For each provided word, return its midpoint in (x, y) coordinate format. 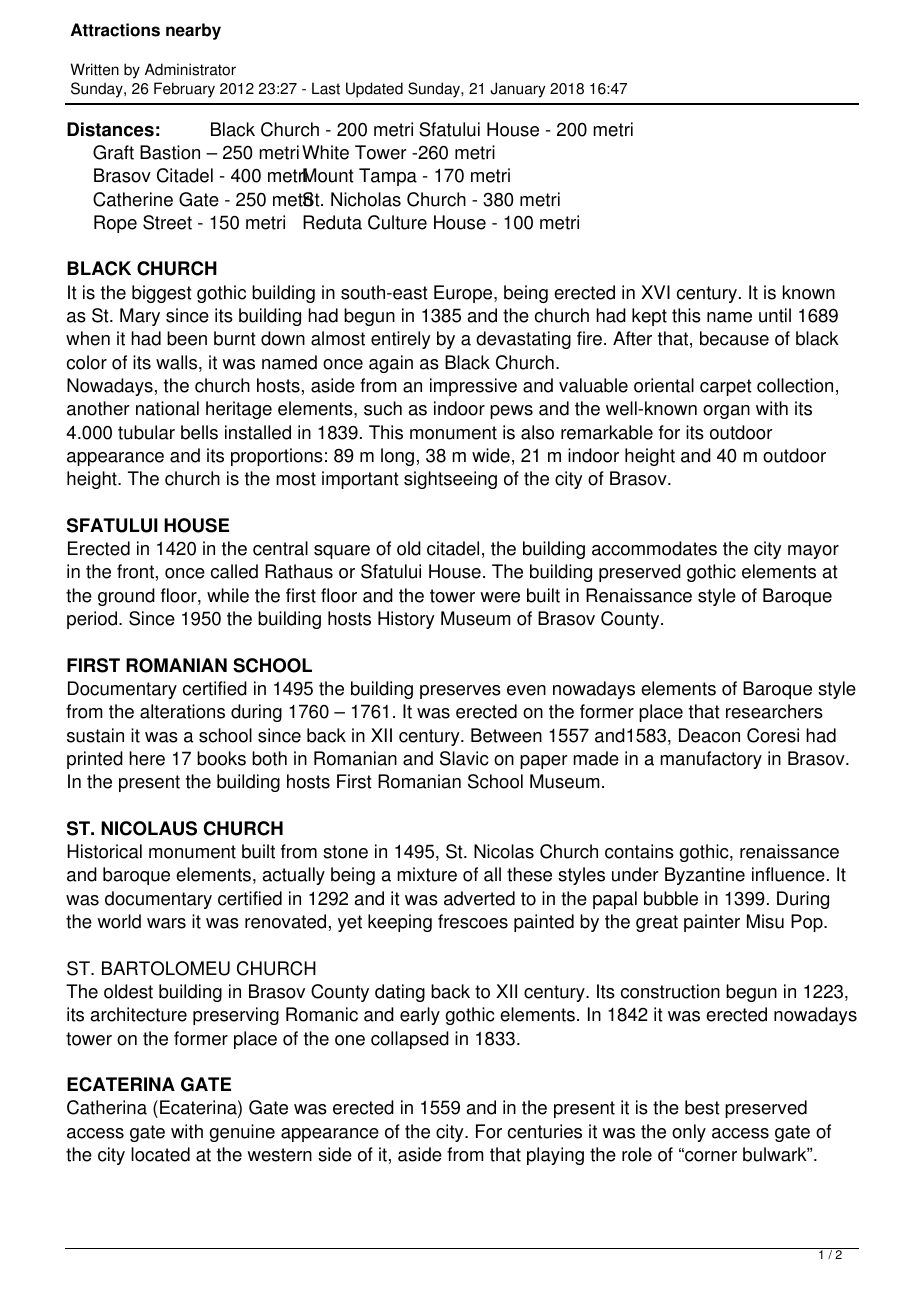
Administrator (190, 69)
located (160, 1154)
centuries (545, 1131)
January (517, 90)
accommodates (654, 548)
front (135, 571)
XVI (655, 292)
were (500, 597)
